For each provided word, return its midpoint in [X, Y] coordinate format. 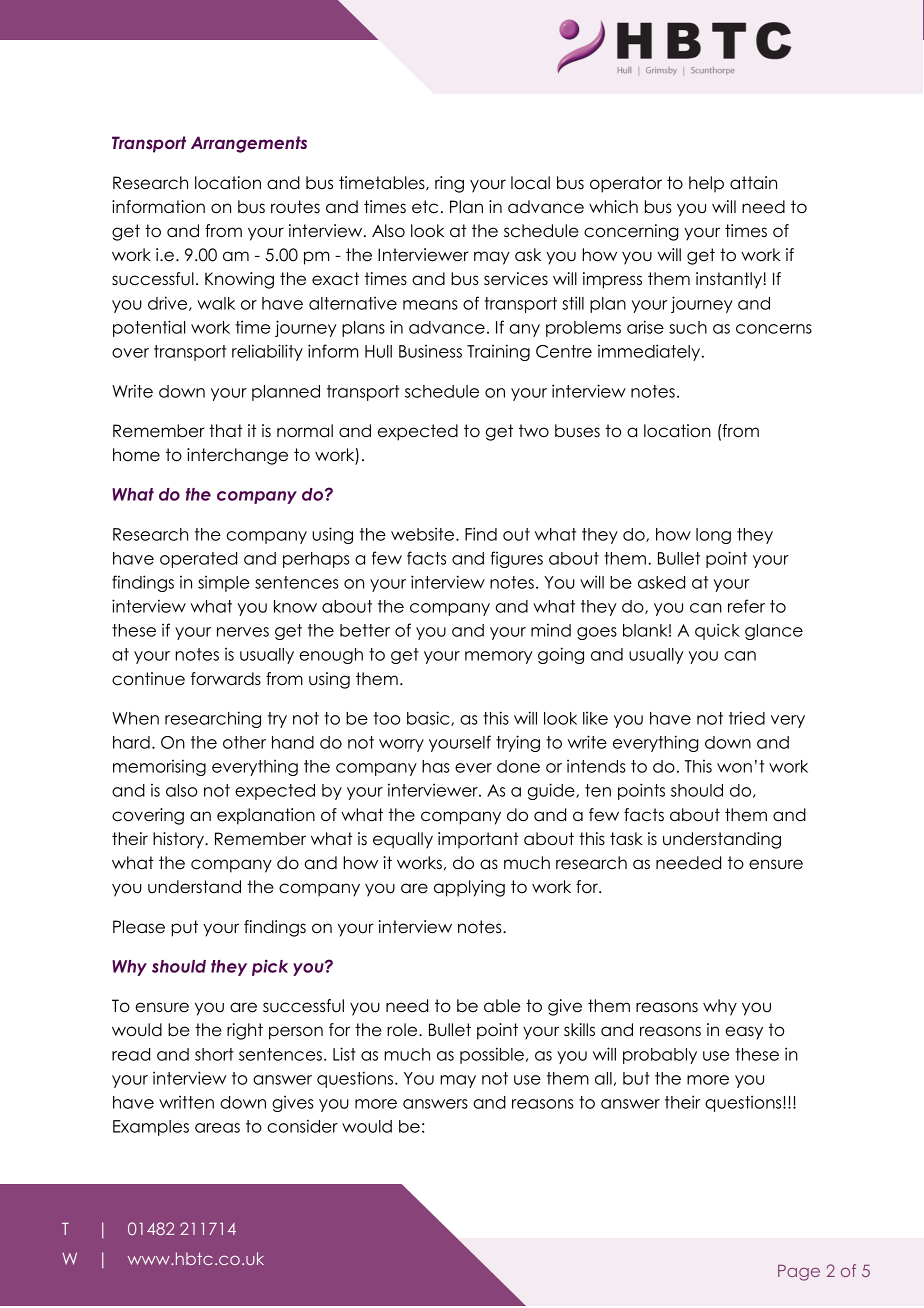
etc [425, 207]
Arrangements [249, 144]
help [706, 184]
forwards [226, 679]
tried [747, 718]
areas [217, 1128]
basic [429, 718]
